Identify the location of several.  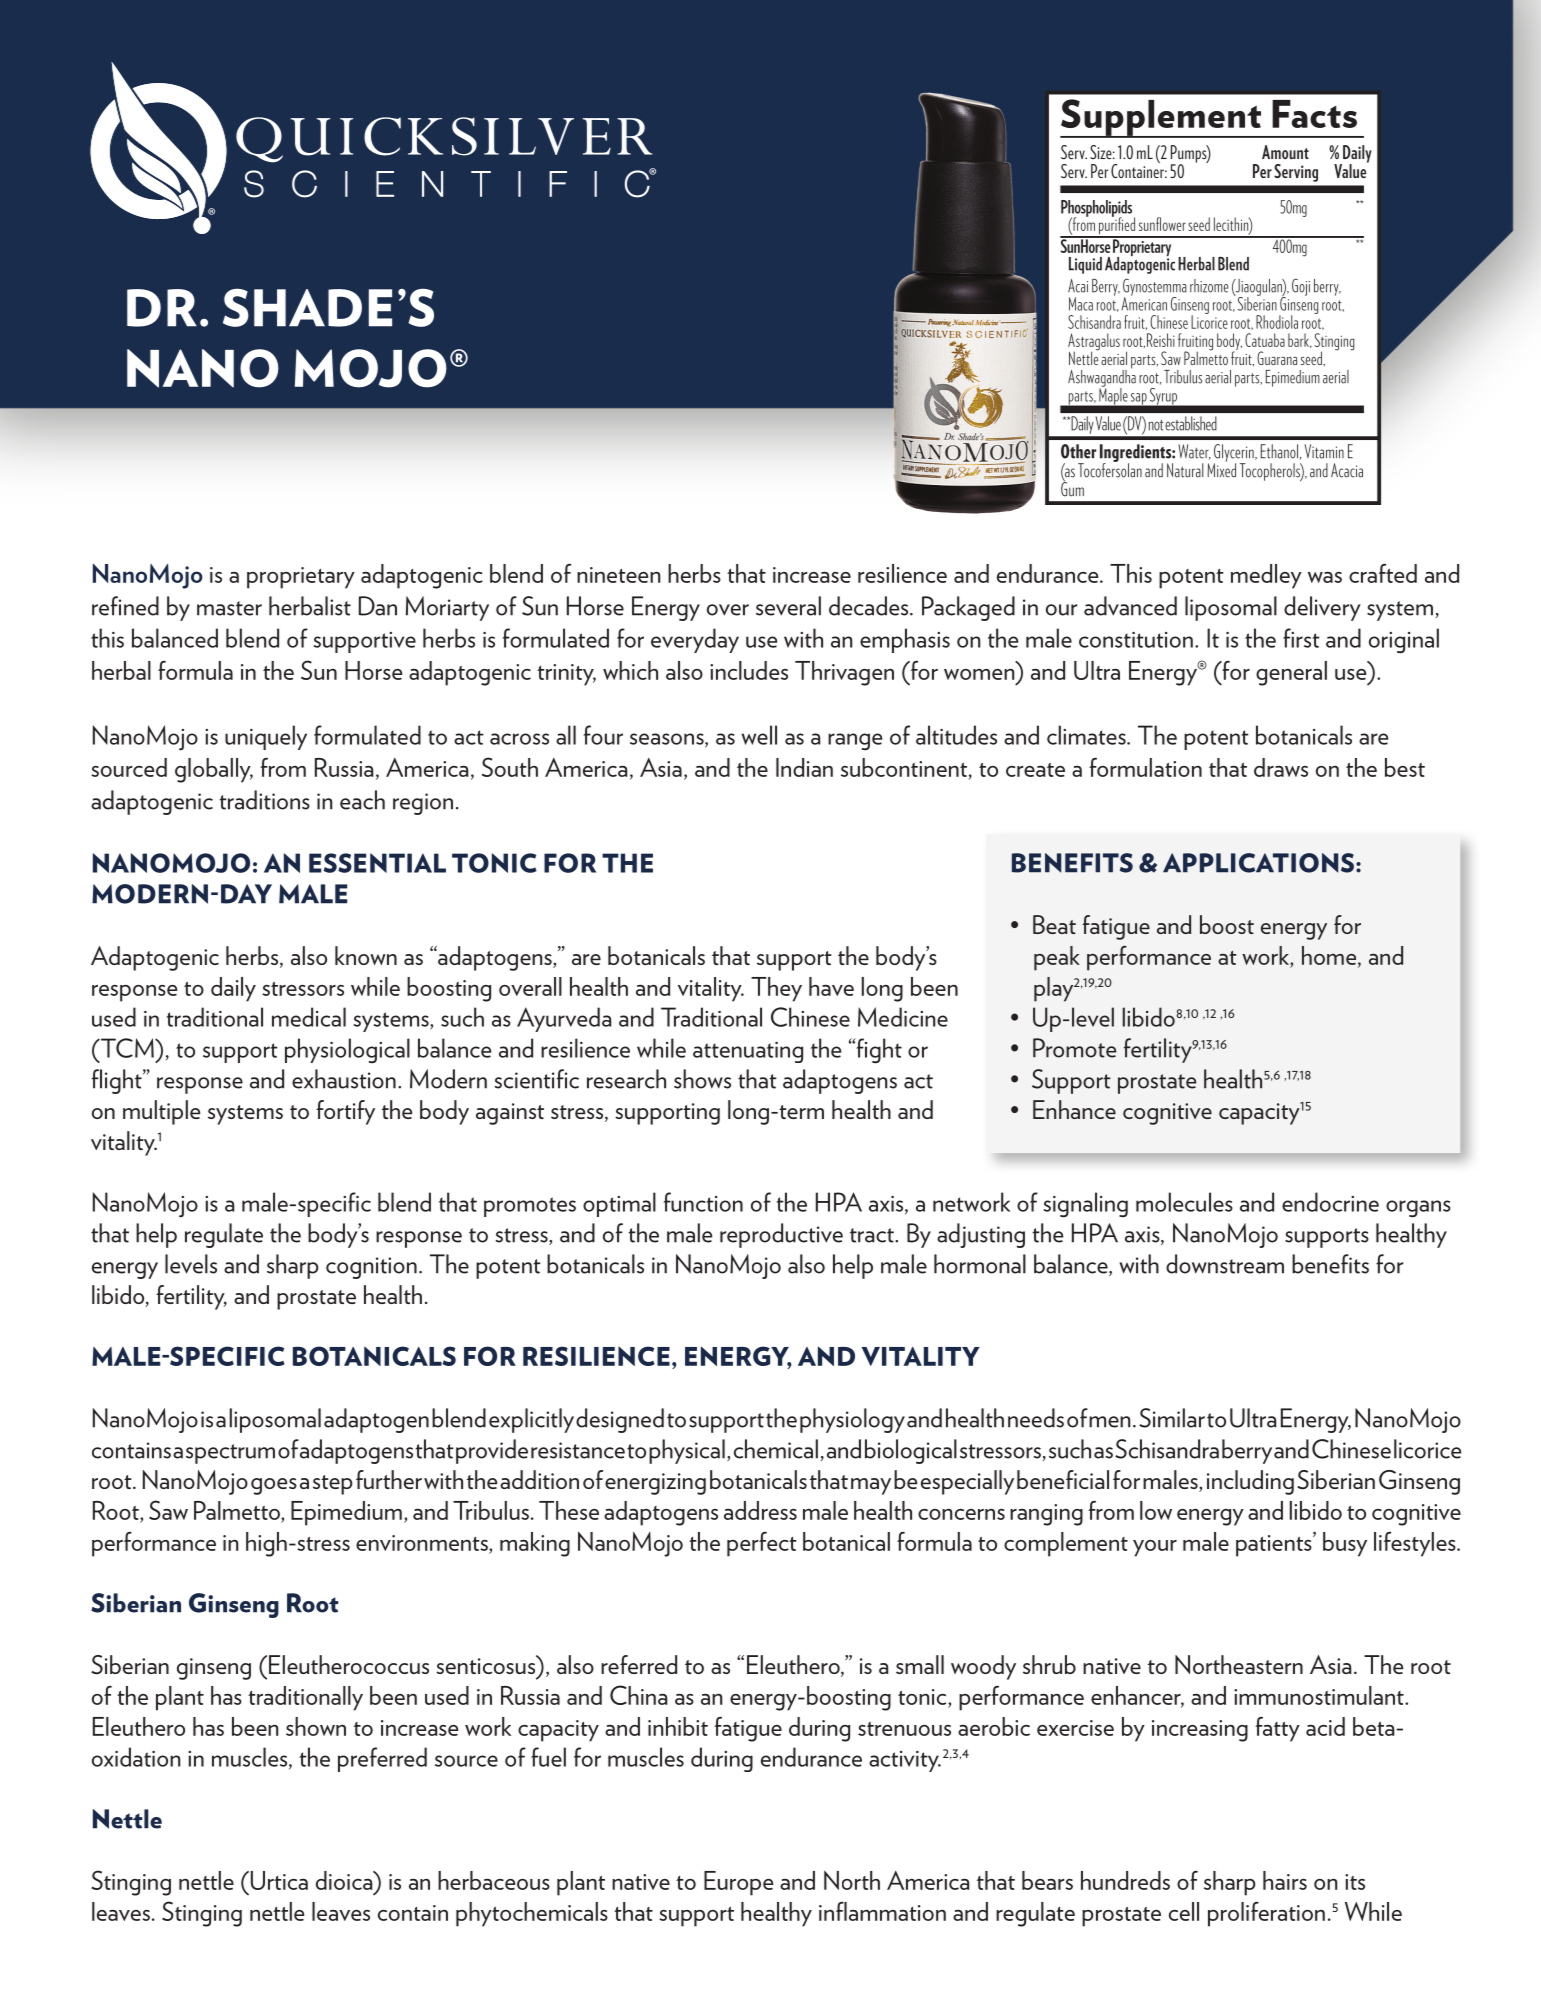
(788, 606).
